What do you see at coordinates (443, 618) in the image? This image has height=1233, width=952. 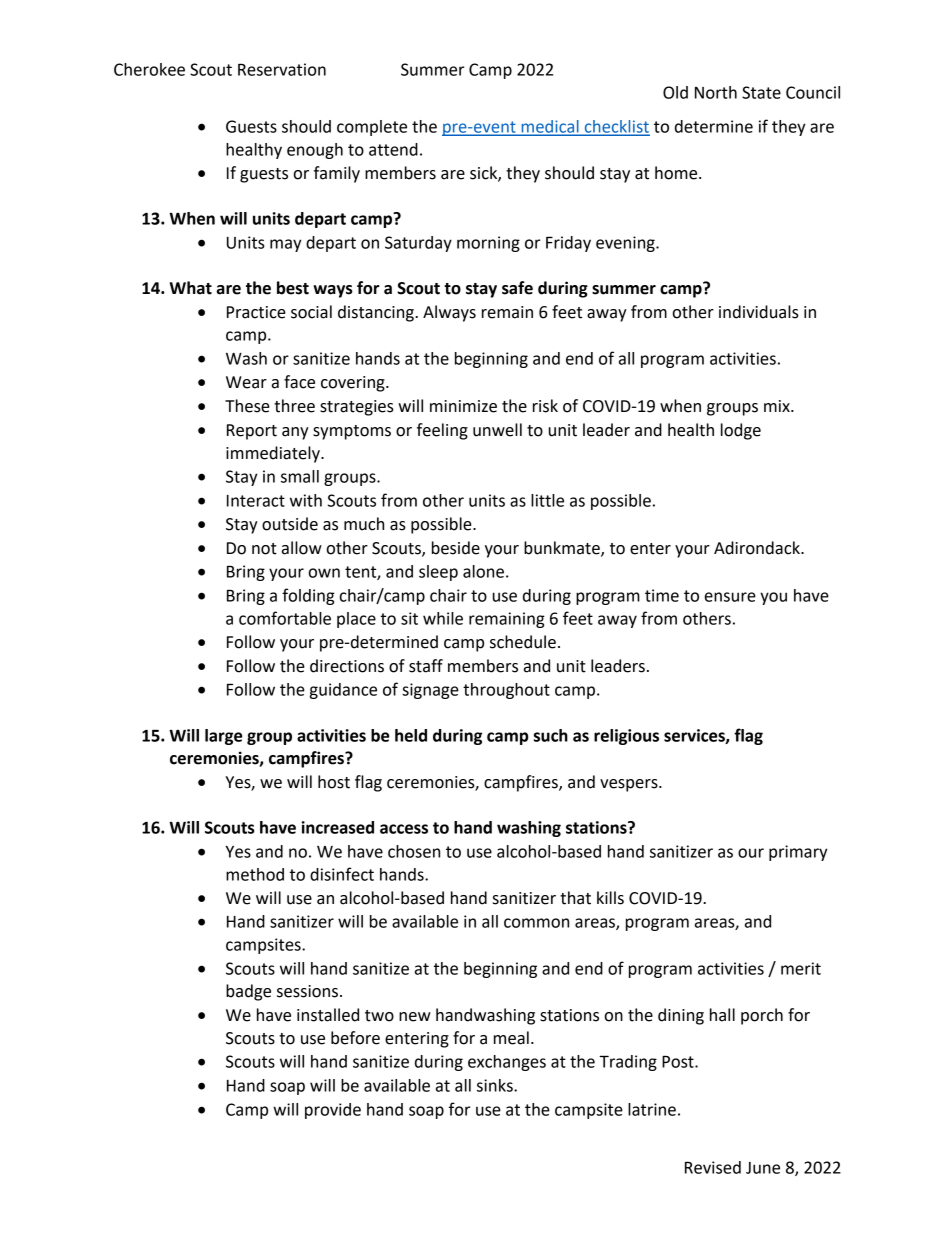 I see `while` at bounding box center [443, 618].
